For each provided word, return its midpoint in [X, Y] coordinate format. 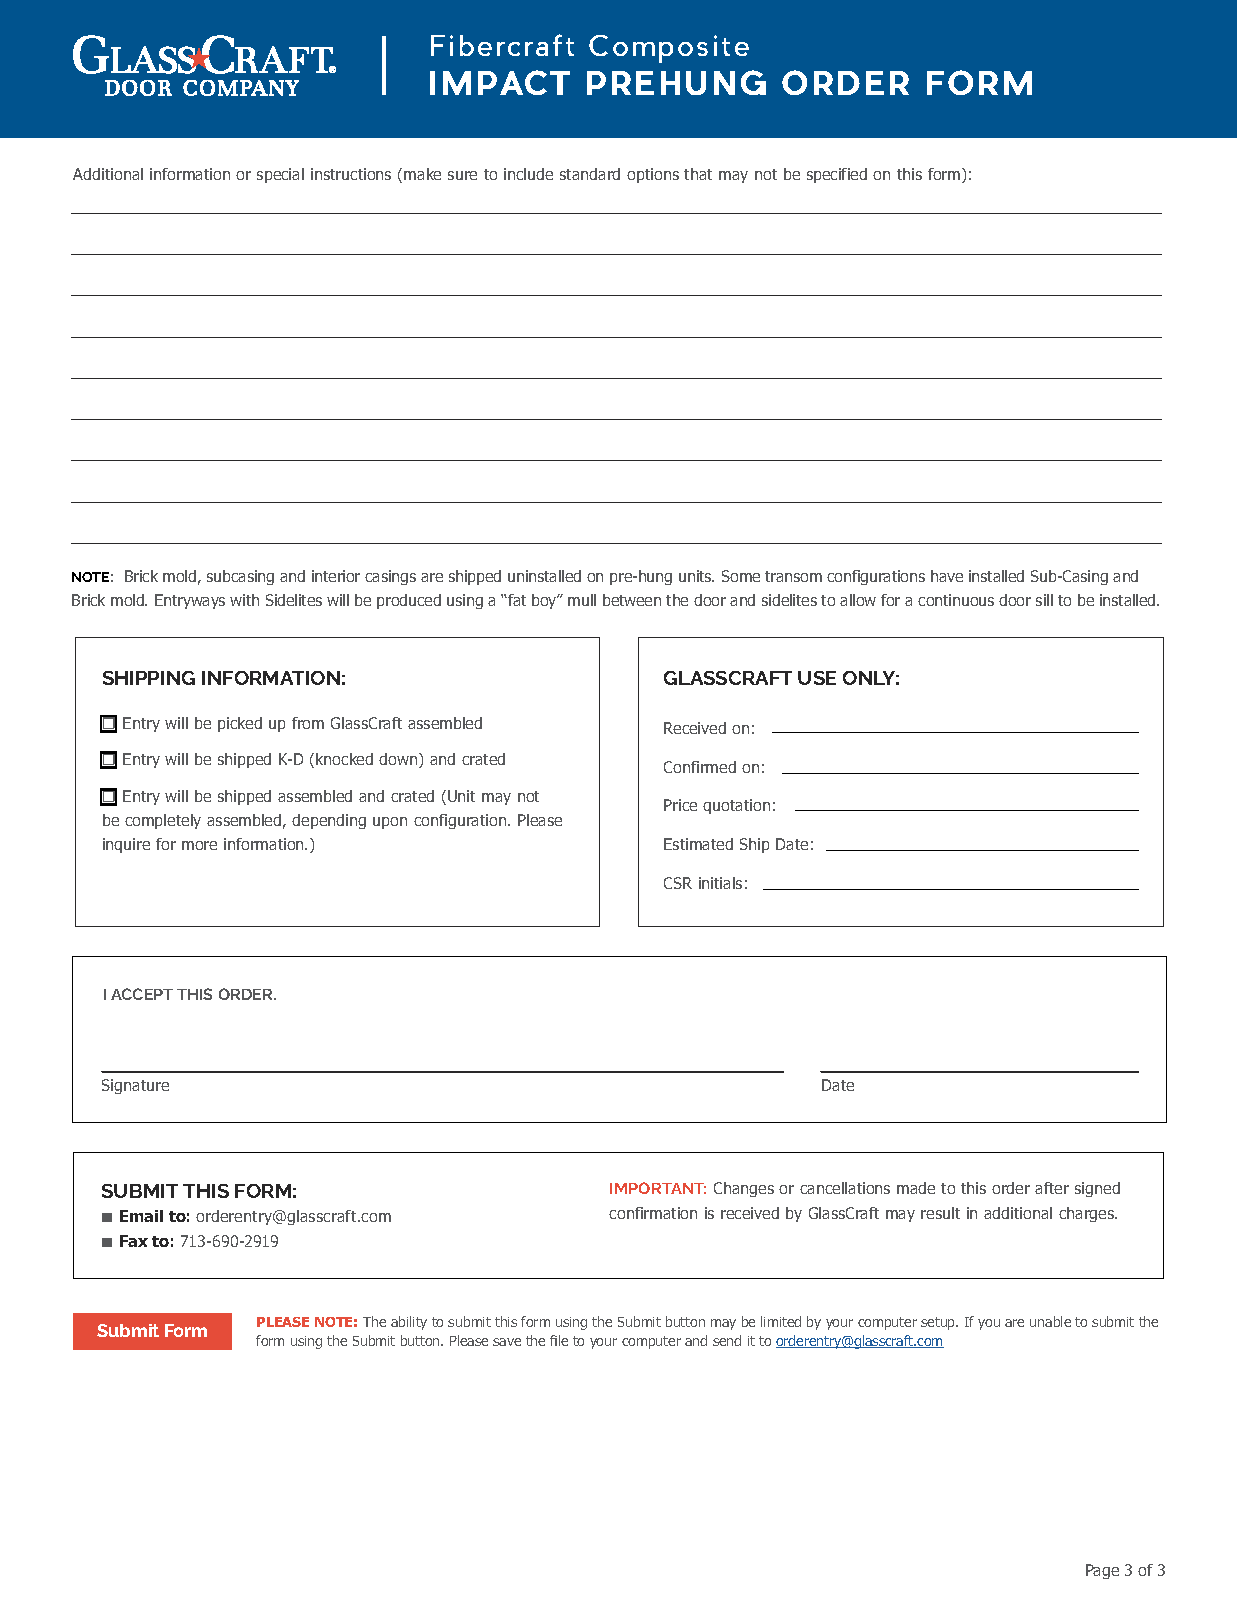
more [199, 845]
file [559, 1340]
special [280, 175]
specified [837, 175]
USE [817, 678]
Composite [669, 49]
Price [680, 805]
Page [1102, 1571]
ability [409, 1323]
